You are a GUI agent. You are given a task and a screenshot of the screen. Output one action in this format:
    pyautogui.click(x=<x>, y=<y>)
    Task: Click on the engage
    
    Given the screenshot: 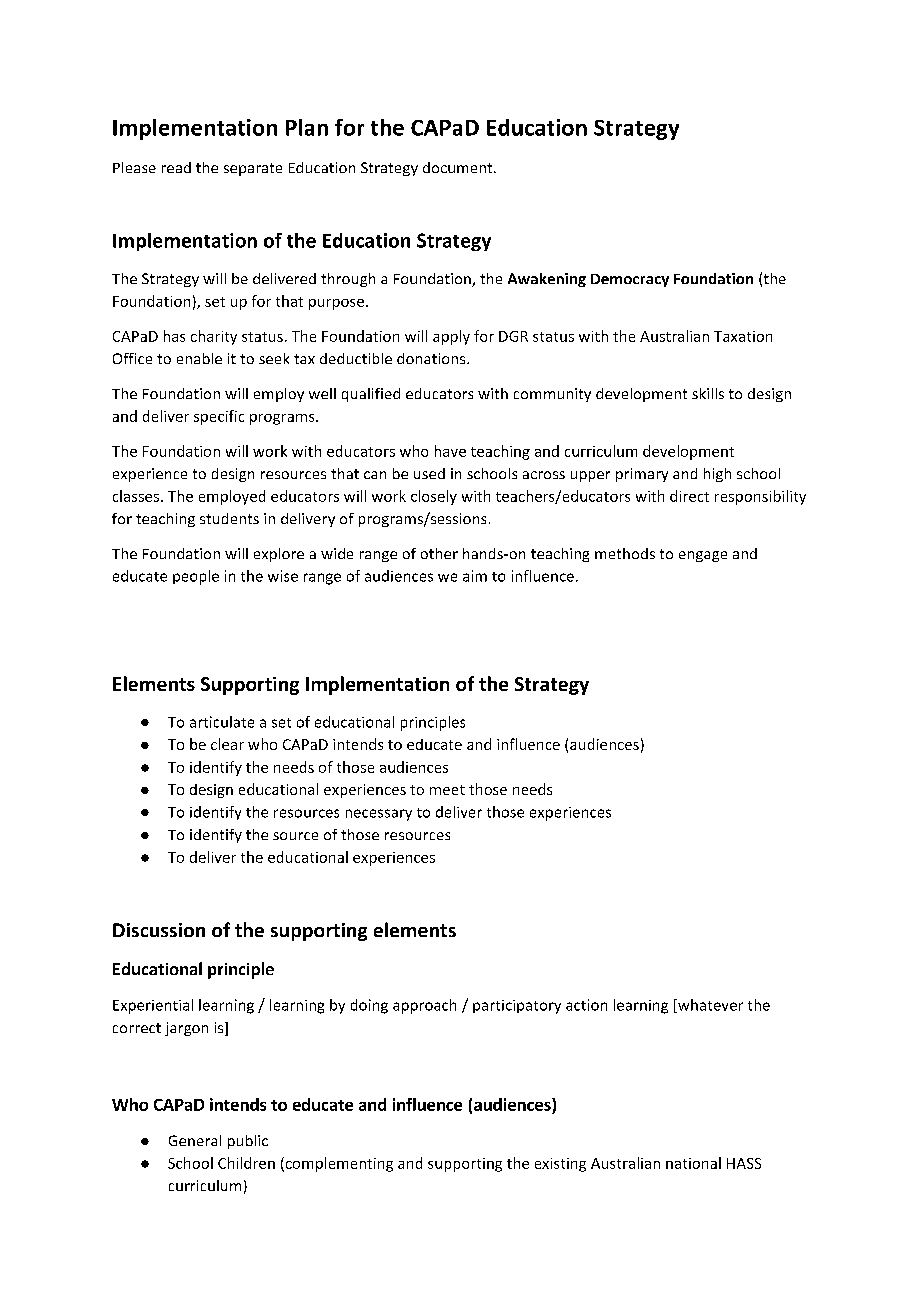 What is the action you would take?
    pyautogui.click(x=703, y=556)
